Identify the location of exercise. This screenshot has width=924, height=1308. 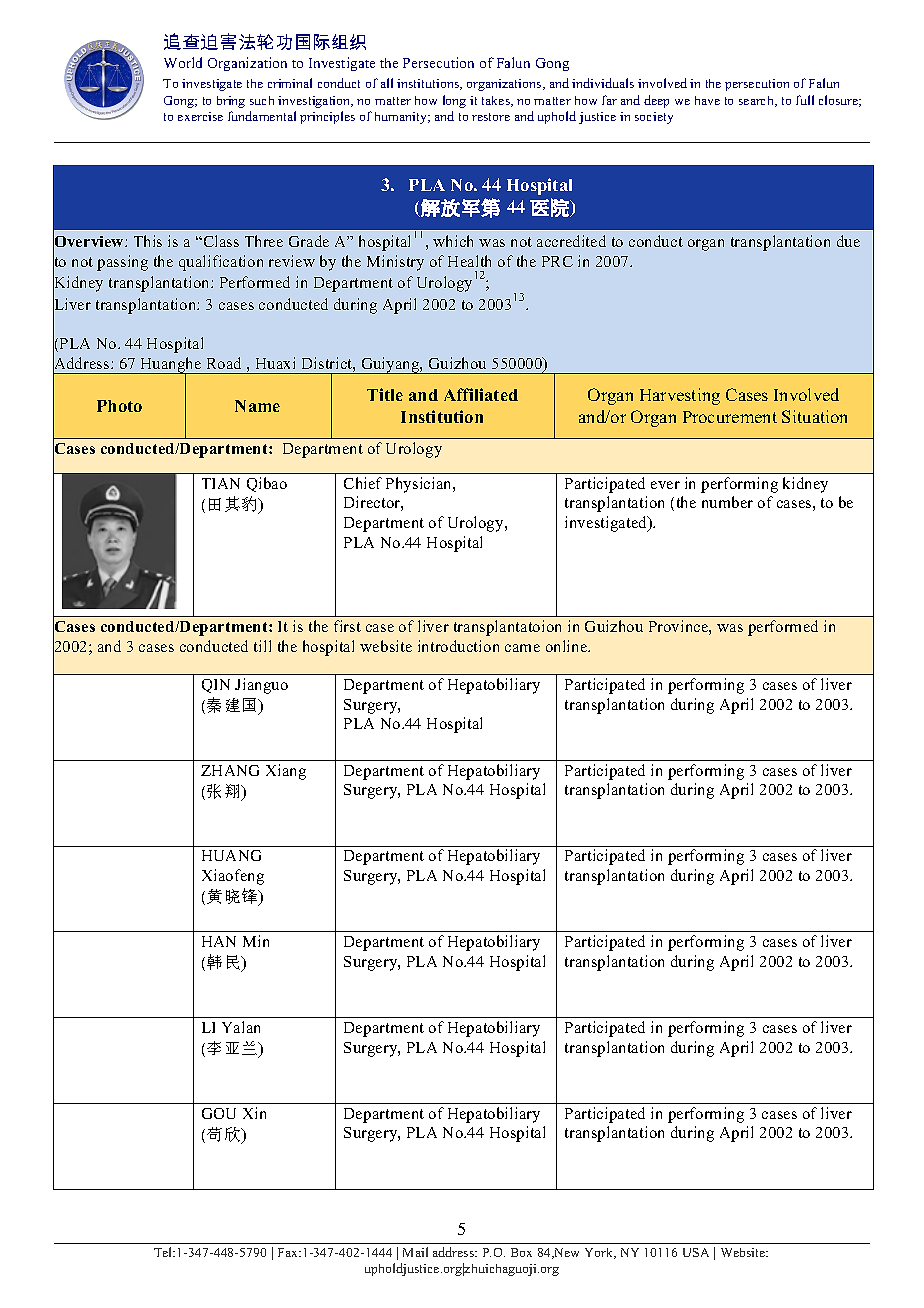
(200, 116).
